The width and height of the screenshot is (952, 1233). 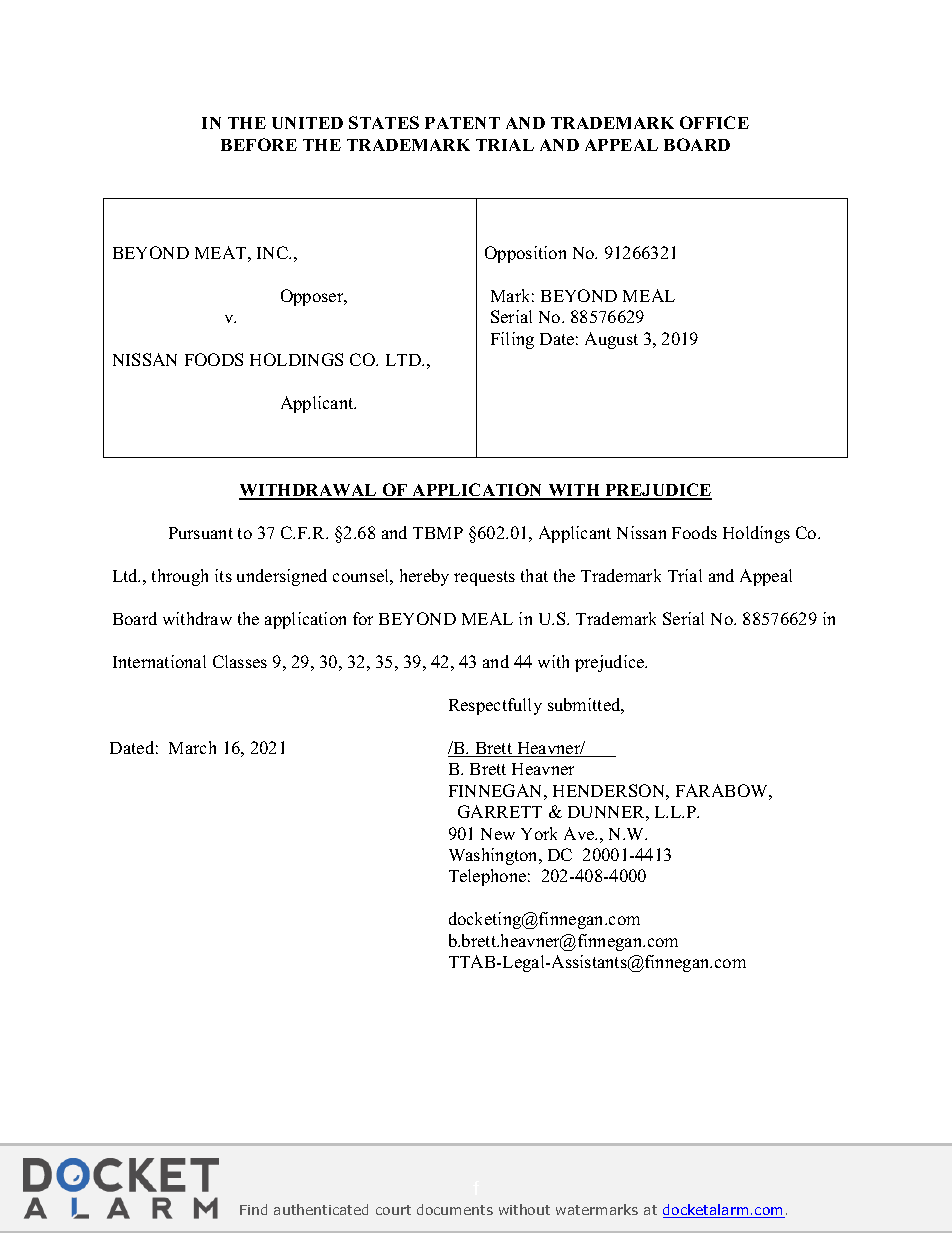 I want to click on Washington, so click(x=495, y=856).
